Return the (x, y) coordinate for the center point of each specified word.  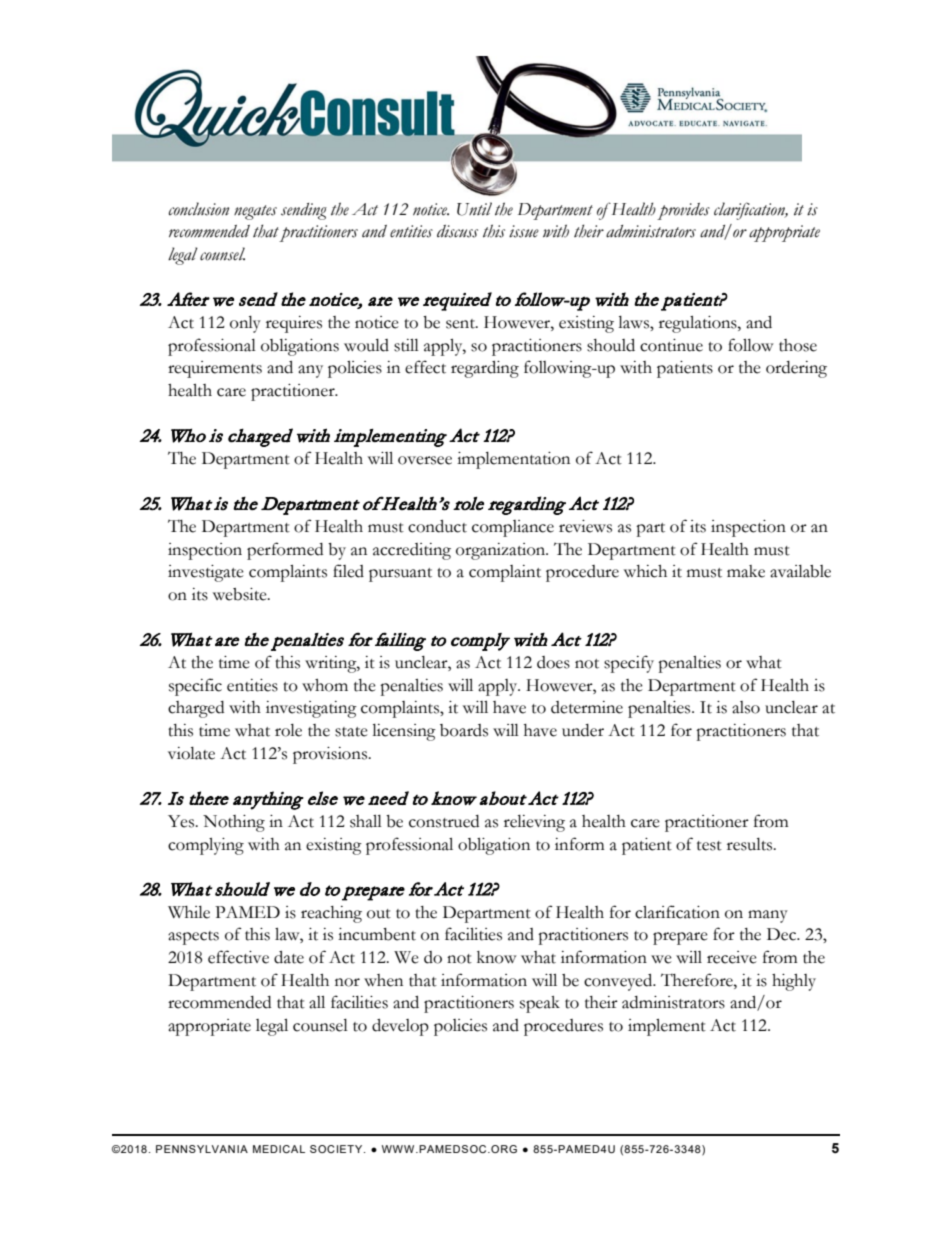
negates (255, 212)
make (746, 571)
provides (683, 211)
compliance (513, 528)
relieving (534, 823)
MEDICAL (279, 1149)
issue (524, 231)
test (709, 846)
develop (400, 1027)
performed (285, 551)
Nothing (234, 823)
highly (794, 982)
